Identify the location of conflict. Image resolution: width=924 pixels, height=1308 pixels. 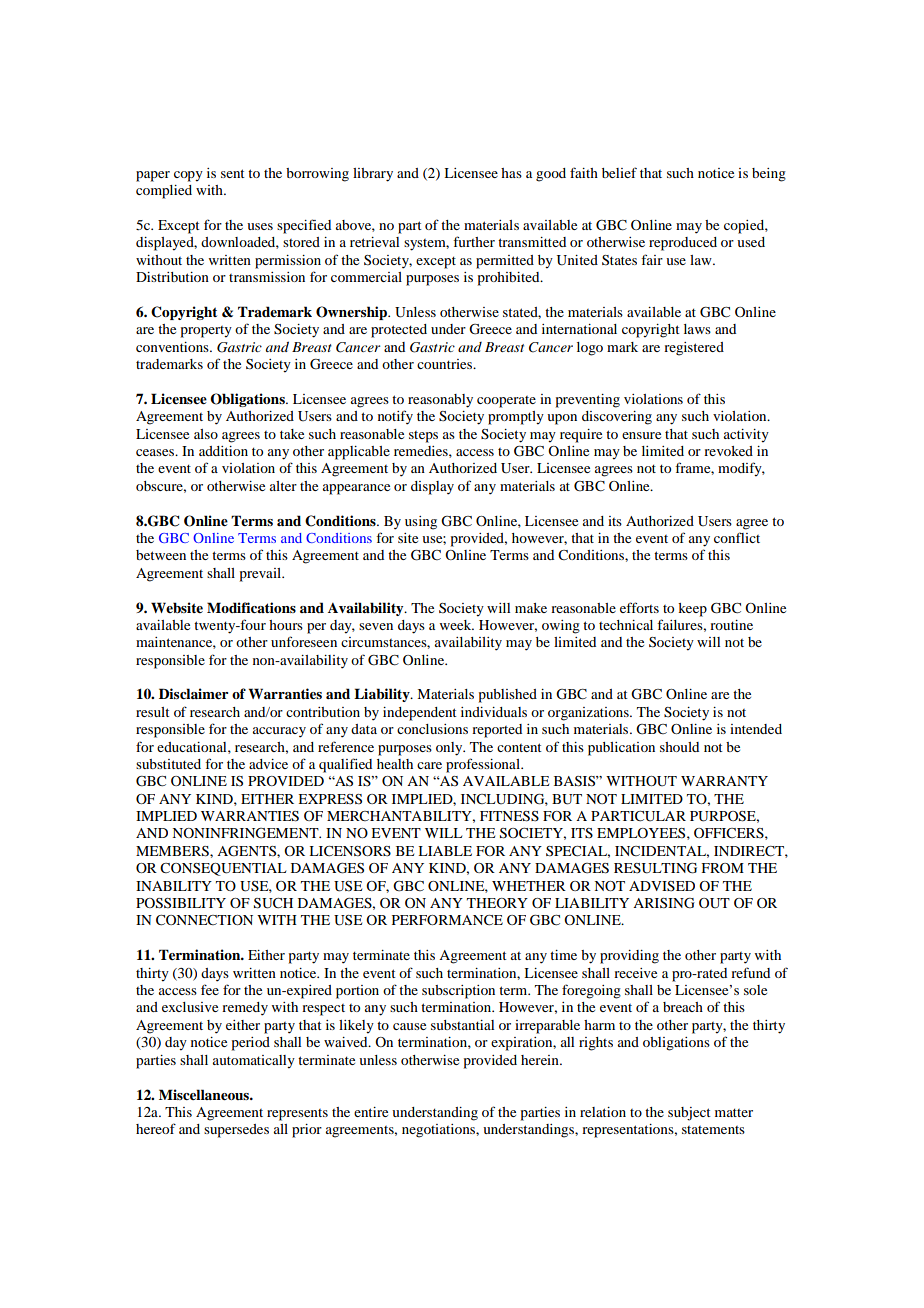
(737, 537).
